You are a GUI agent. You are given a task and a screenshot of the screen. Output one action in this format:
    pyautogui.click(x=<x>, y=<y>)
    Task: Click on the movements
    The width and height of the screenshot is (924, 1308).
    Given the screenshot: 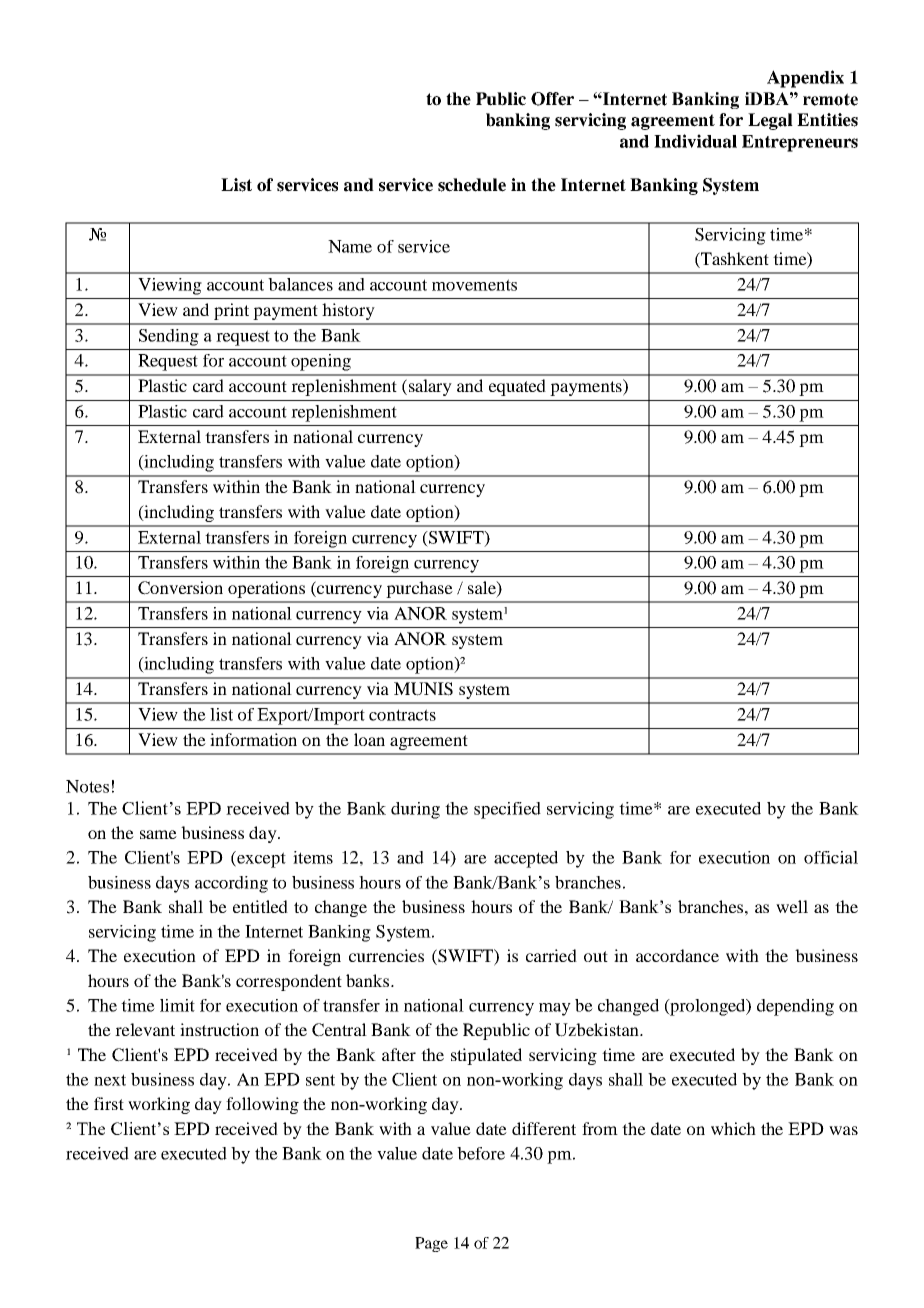 What is the action you would take?
    pyautogui.click(x=474, y=285)
